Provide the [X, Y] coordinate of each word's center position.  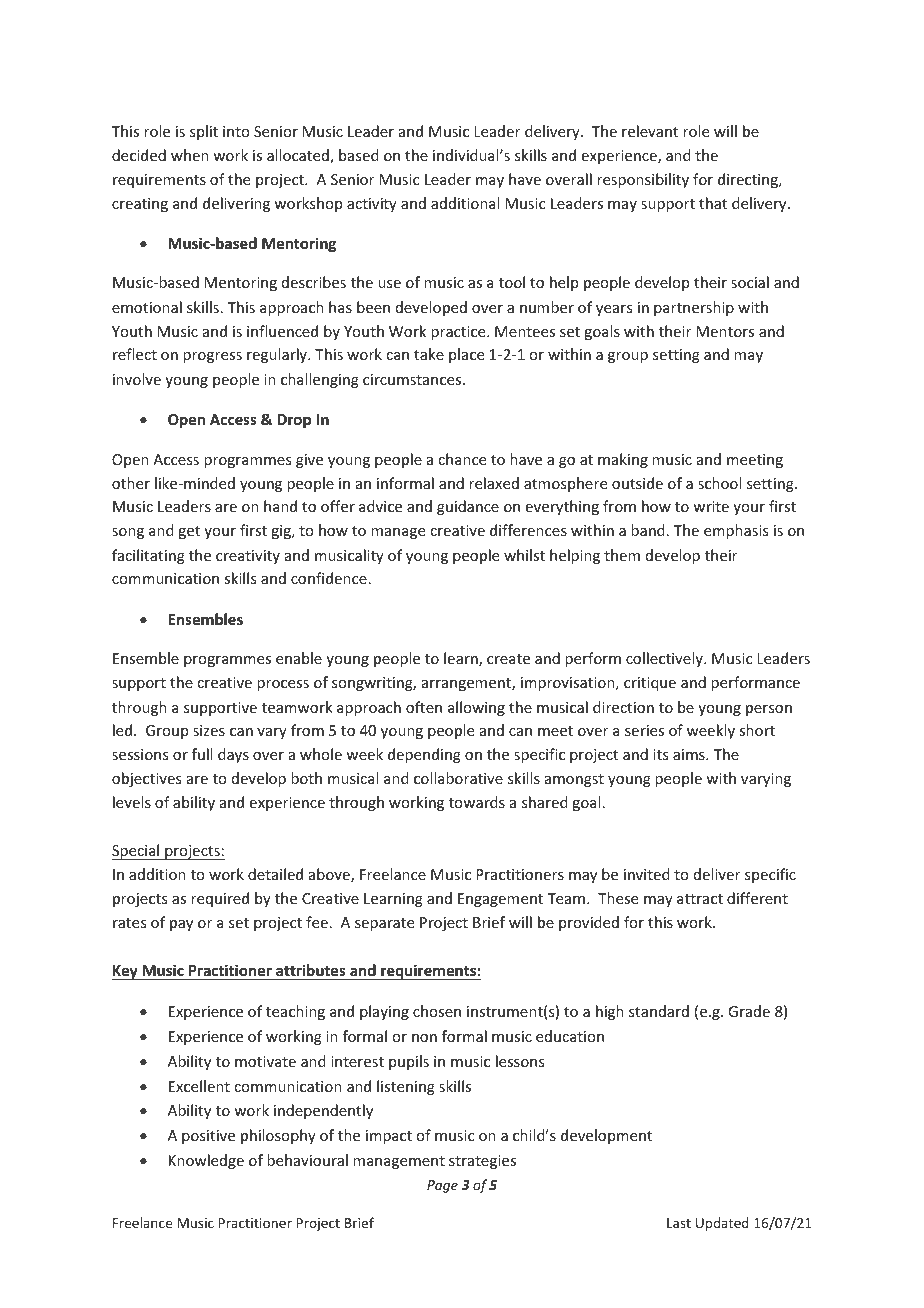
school [719, 483]
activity [372, 205]
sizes [209, 730]
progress [212, 357]
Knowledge [206, 1161]
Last [679, 1223]
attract [700, 899]
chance [462, 459]
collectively [665, 659]
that [713, 203]
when [190, 155]
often [424, 707]
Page [442, 1186]
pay [181, 925]
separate [384, 924]
